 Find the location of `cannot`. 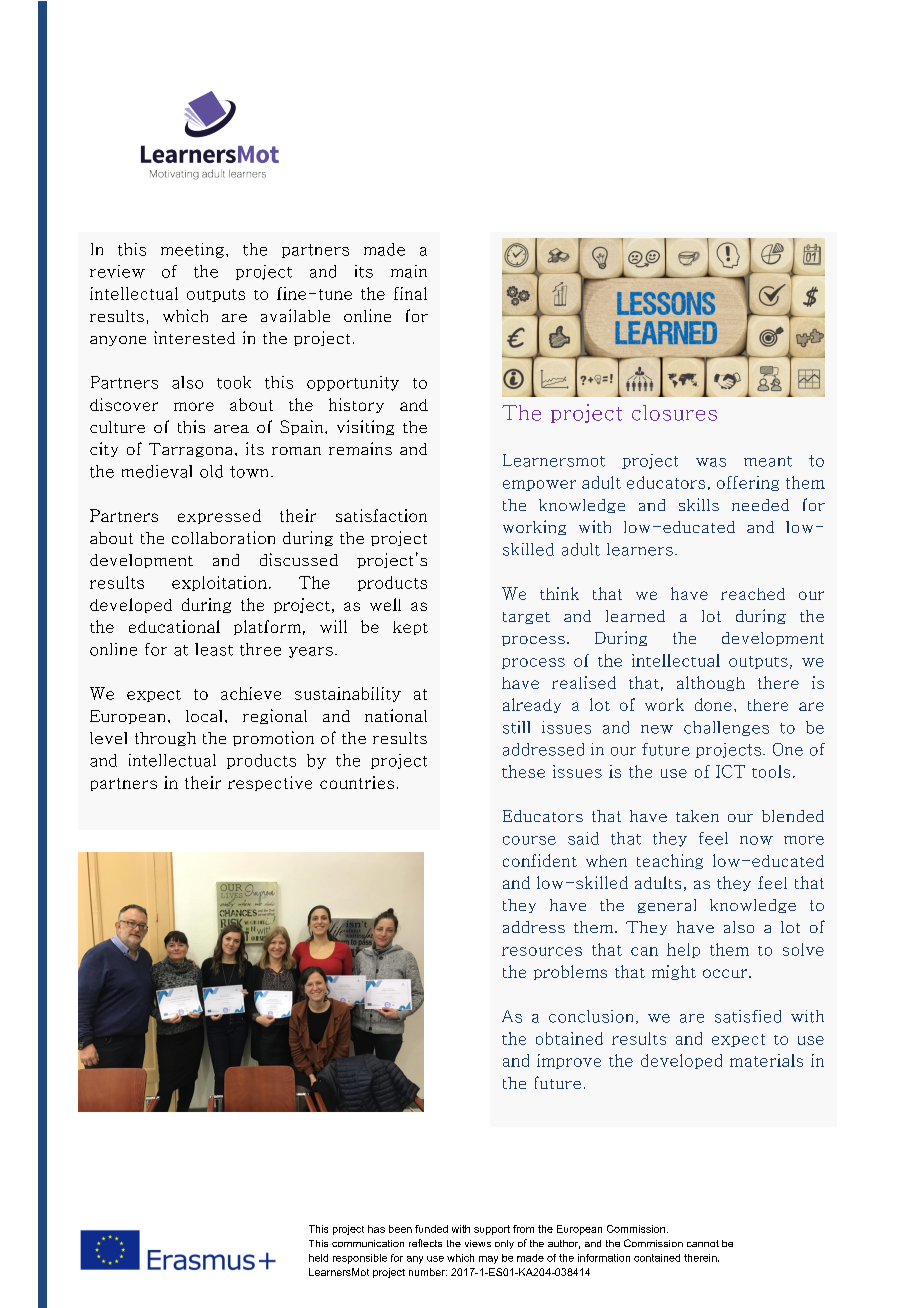

cannot is located at coordinates (703, 1243).
